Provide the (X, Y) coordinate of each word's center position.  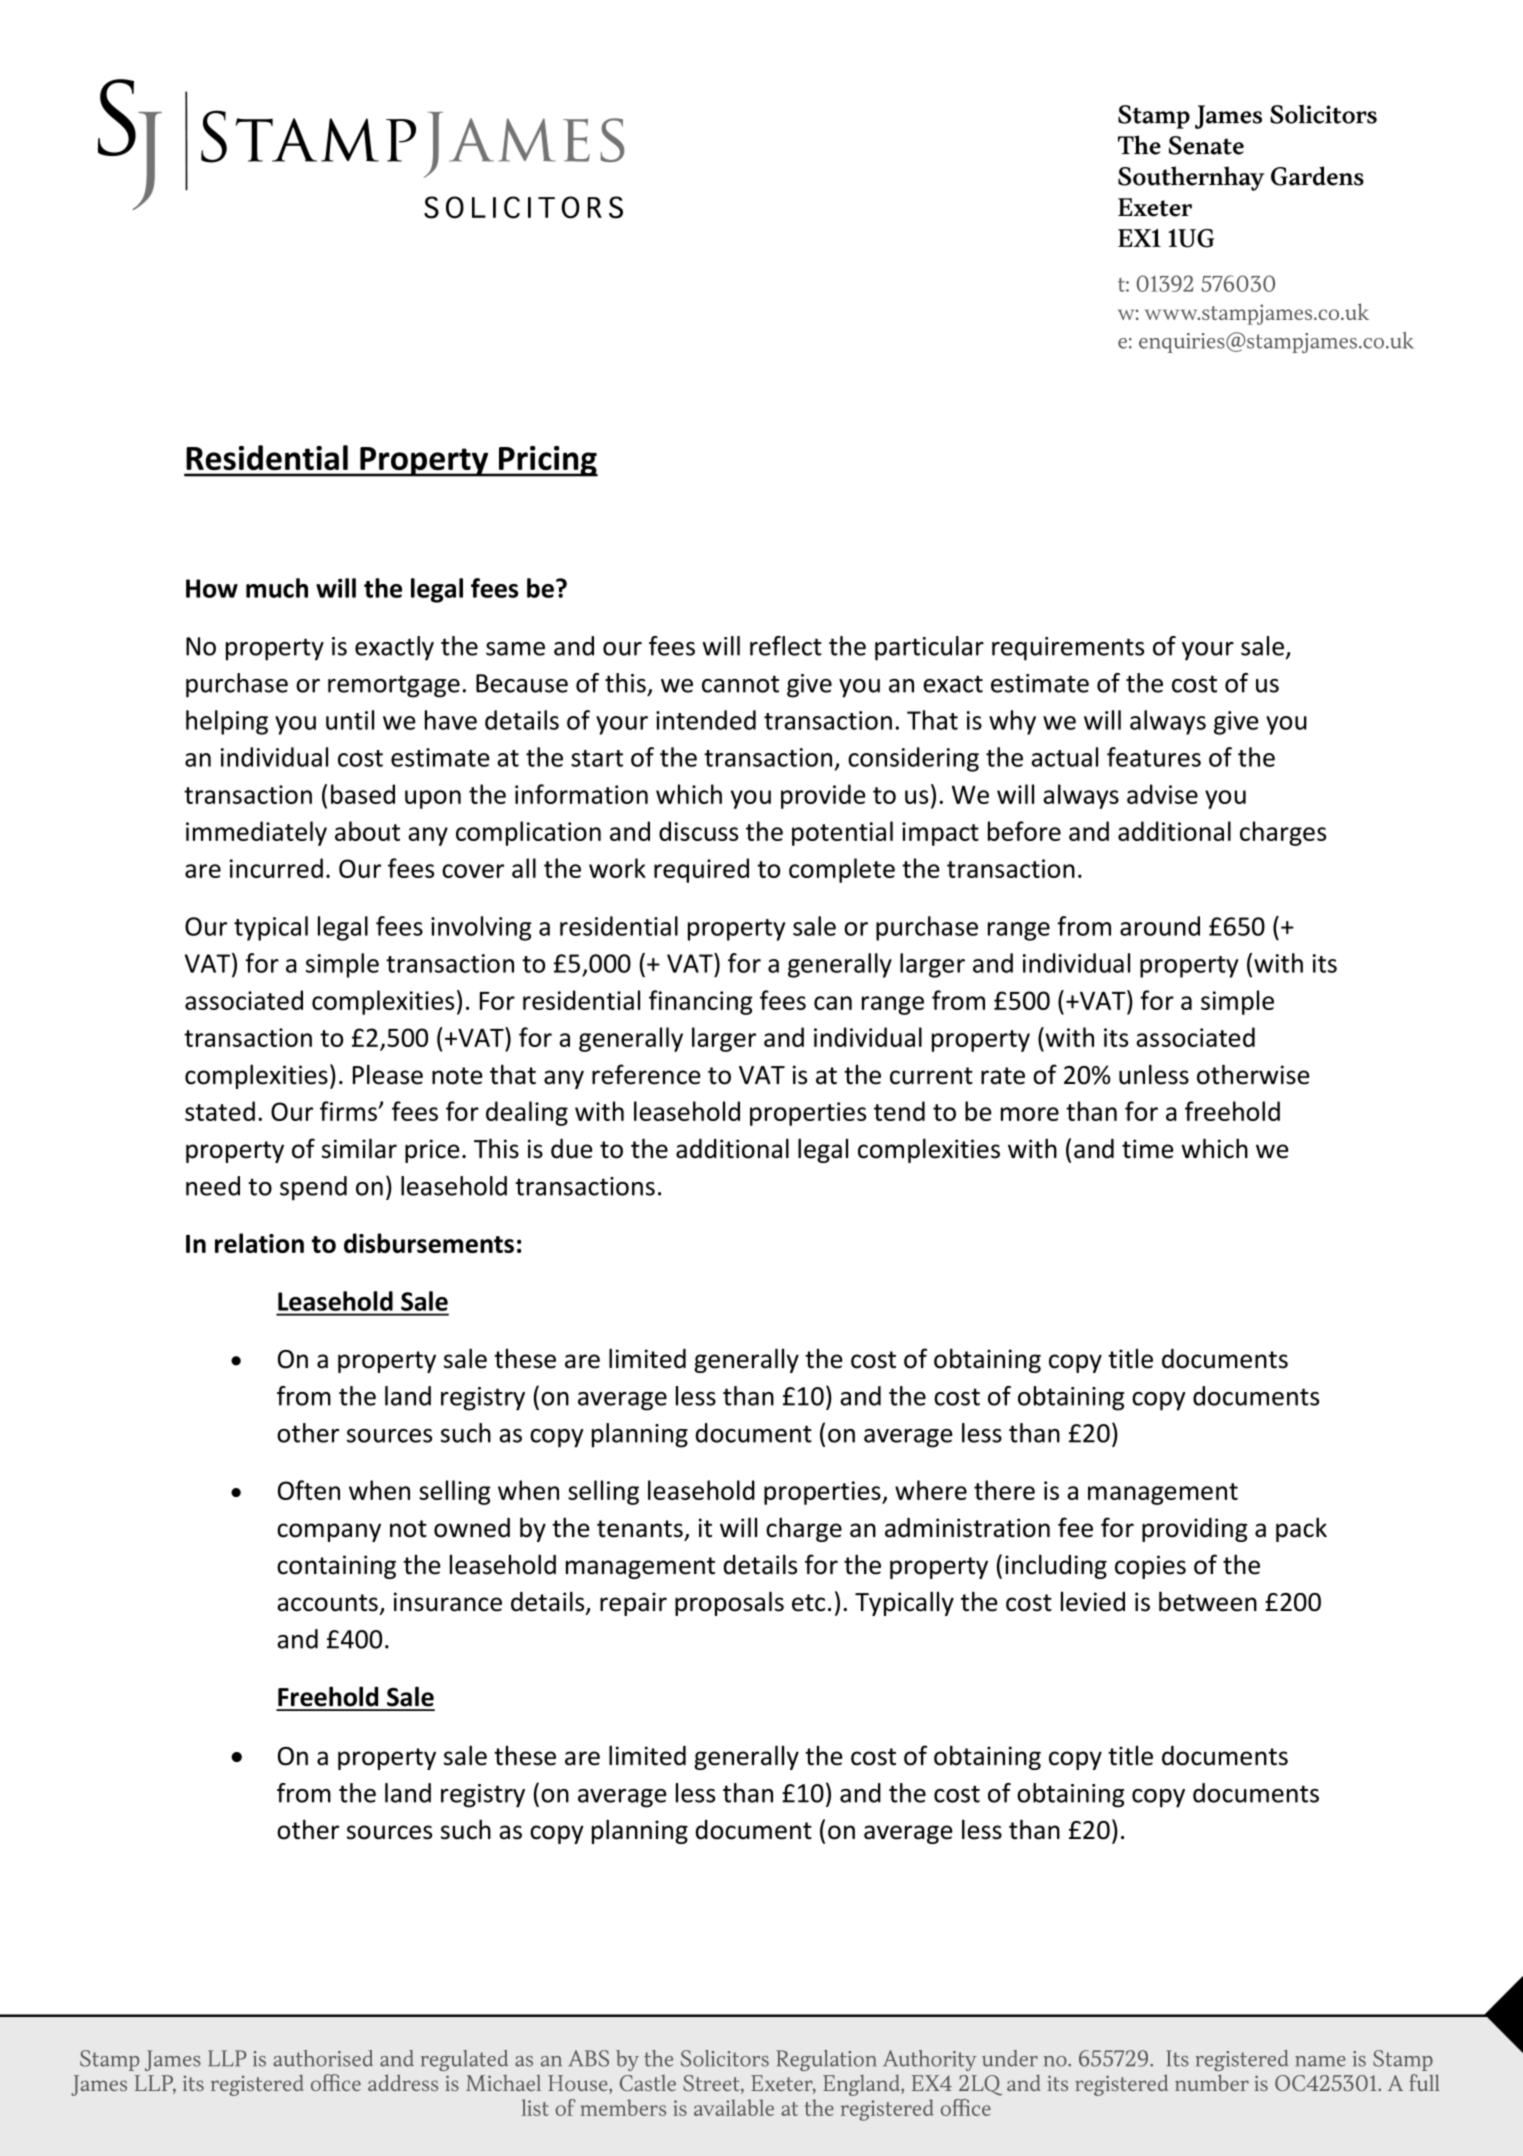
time (1148, 1149)
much (277, 588)
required (701, 870)
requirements (1068, 649)
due (572, 1149)
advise (1162, 794)
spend (313, 1188)
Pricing (547, 461)
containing (336, 1567)
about (367, 831)
